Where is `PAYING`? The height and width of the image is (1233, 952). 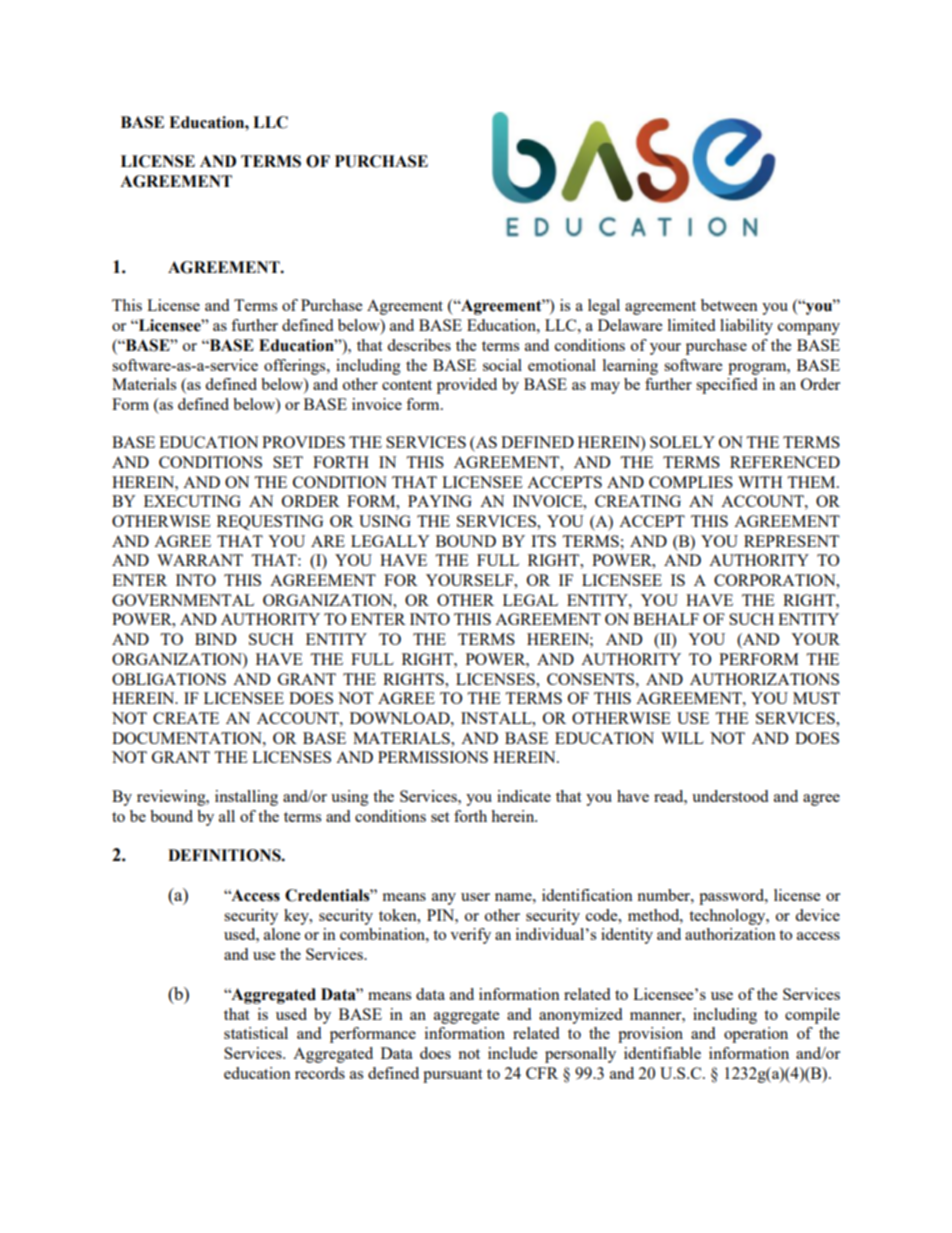
PAYING is located at coordinates (440, 501).
